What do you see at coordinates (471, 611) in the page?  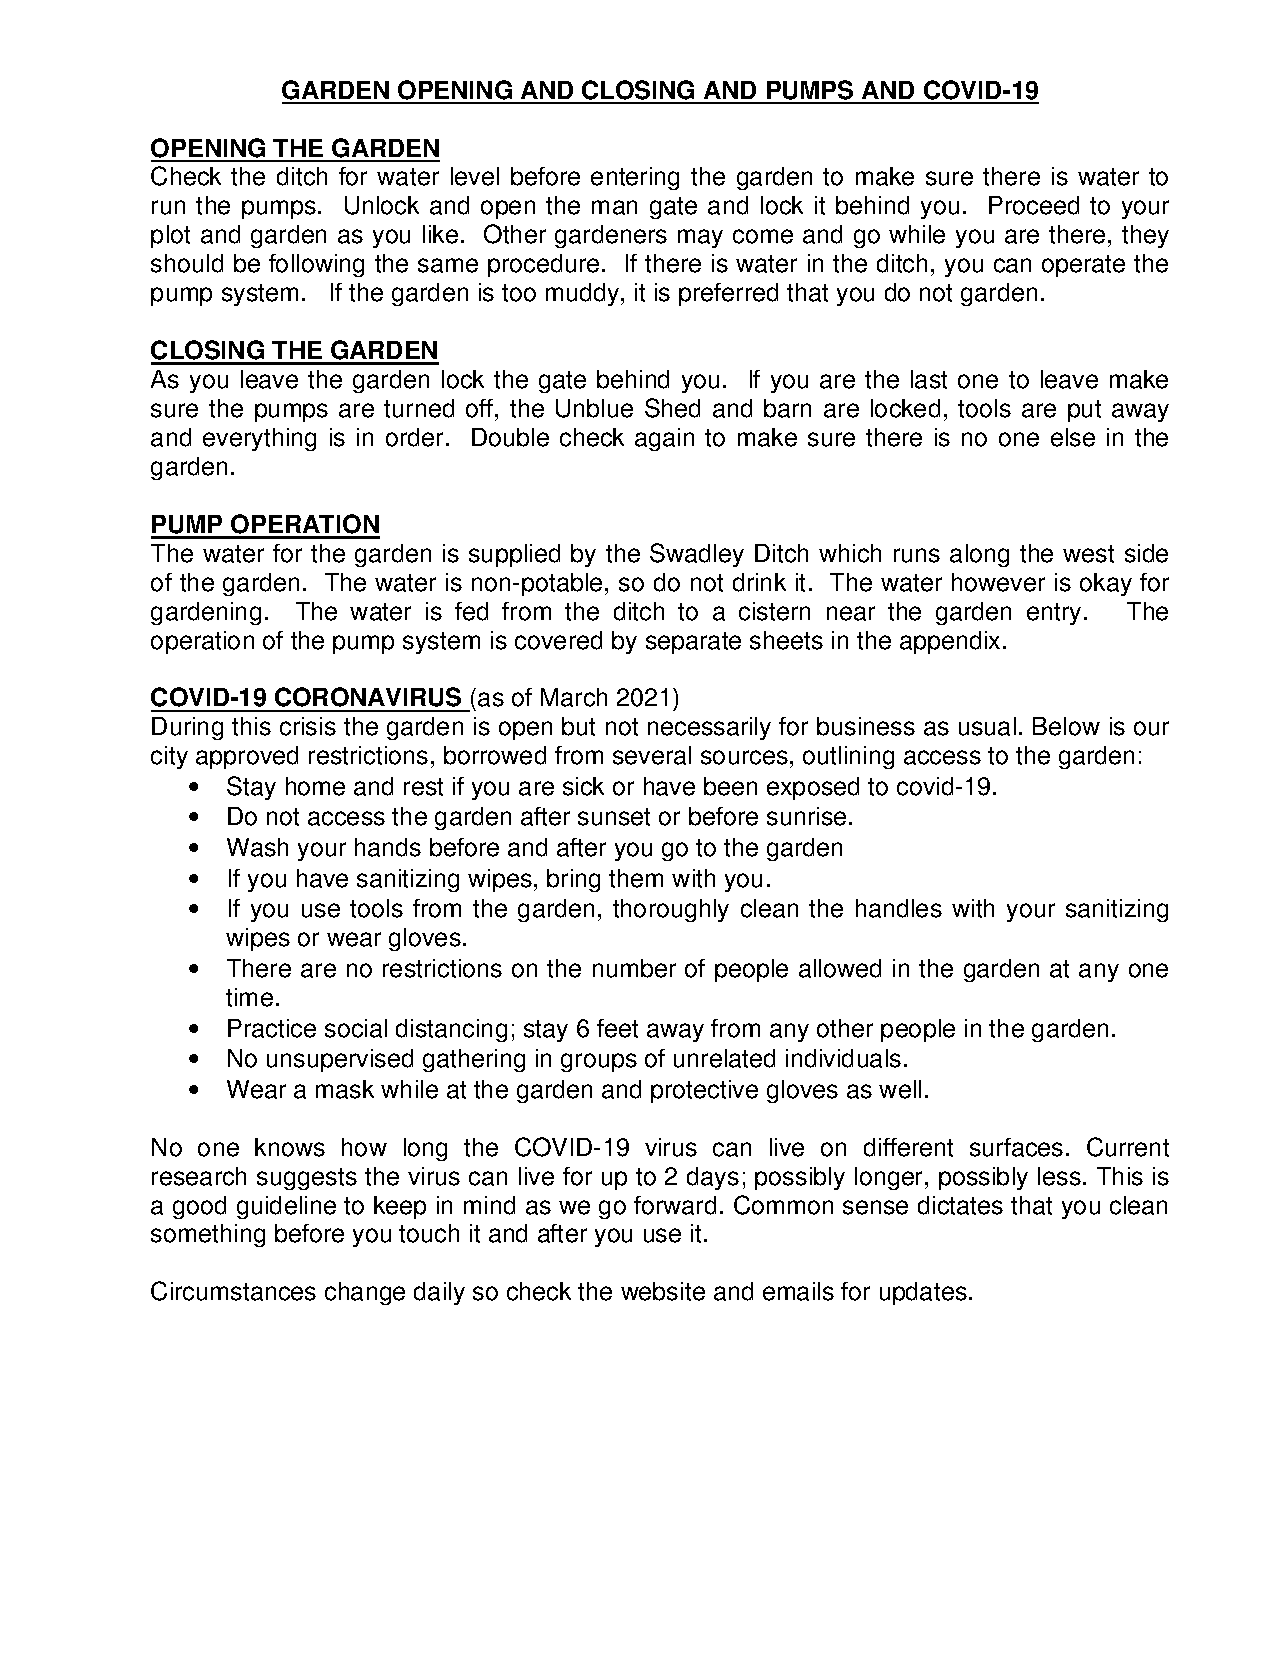 I see `fed` at bounding box center [471, 611].
